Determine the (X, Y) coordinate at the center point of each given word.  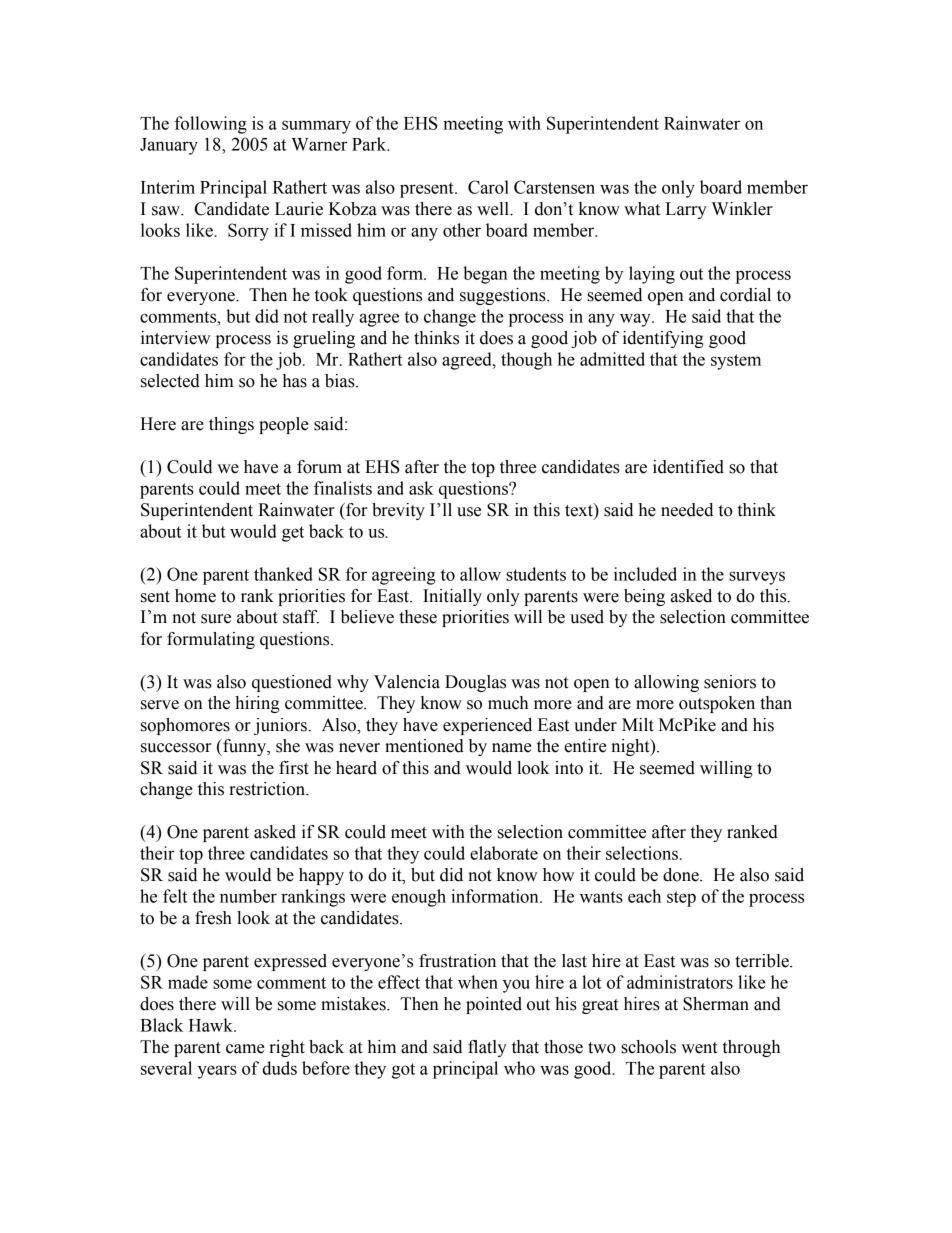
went (699, 1048)
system (736, 362)
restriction (268, 789)
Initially (452, 597)
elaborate (504, 853)
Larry (686, 210)
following (211, 125)
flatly (487, 1048)
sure (216, 619)
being (644, 597)
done (682, 875)
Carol (488, 187)
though (526, 361)
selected (170, 381)
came (245, 1049)
